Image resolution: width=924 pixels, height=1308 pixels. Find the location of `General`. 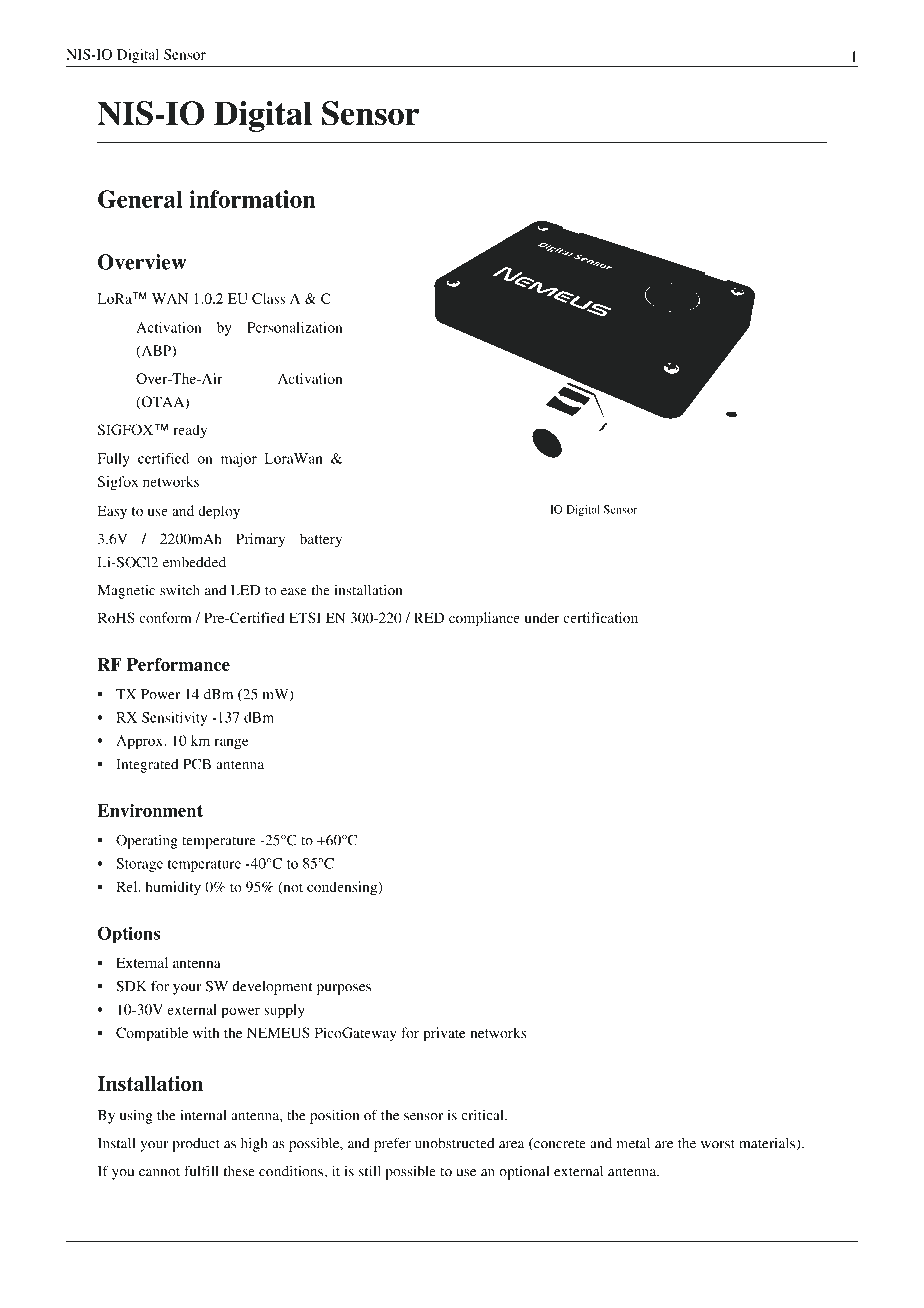

General is located at coordinates (140, 199).
